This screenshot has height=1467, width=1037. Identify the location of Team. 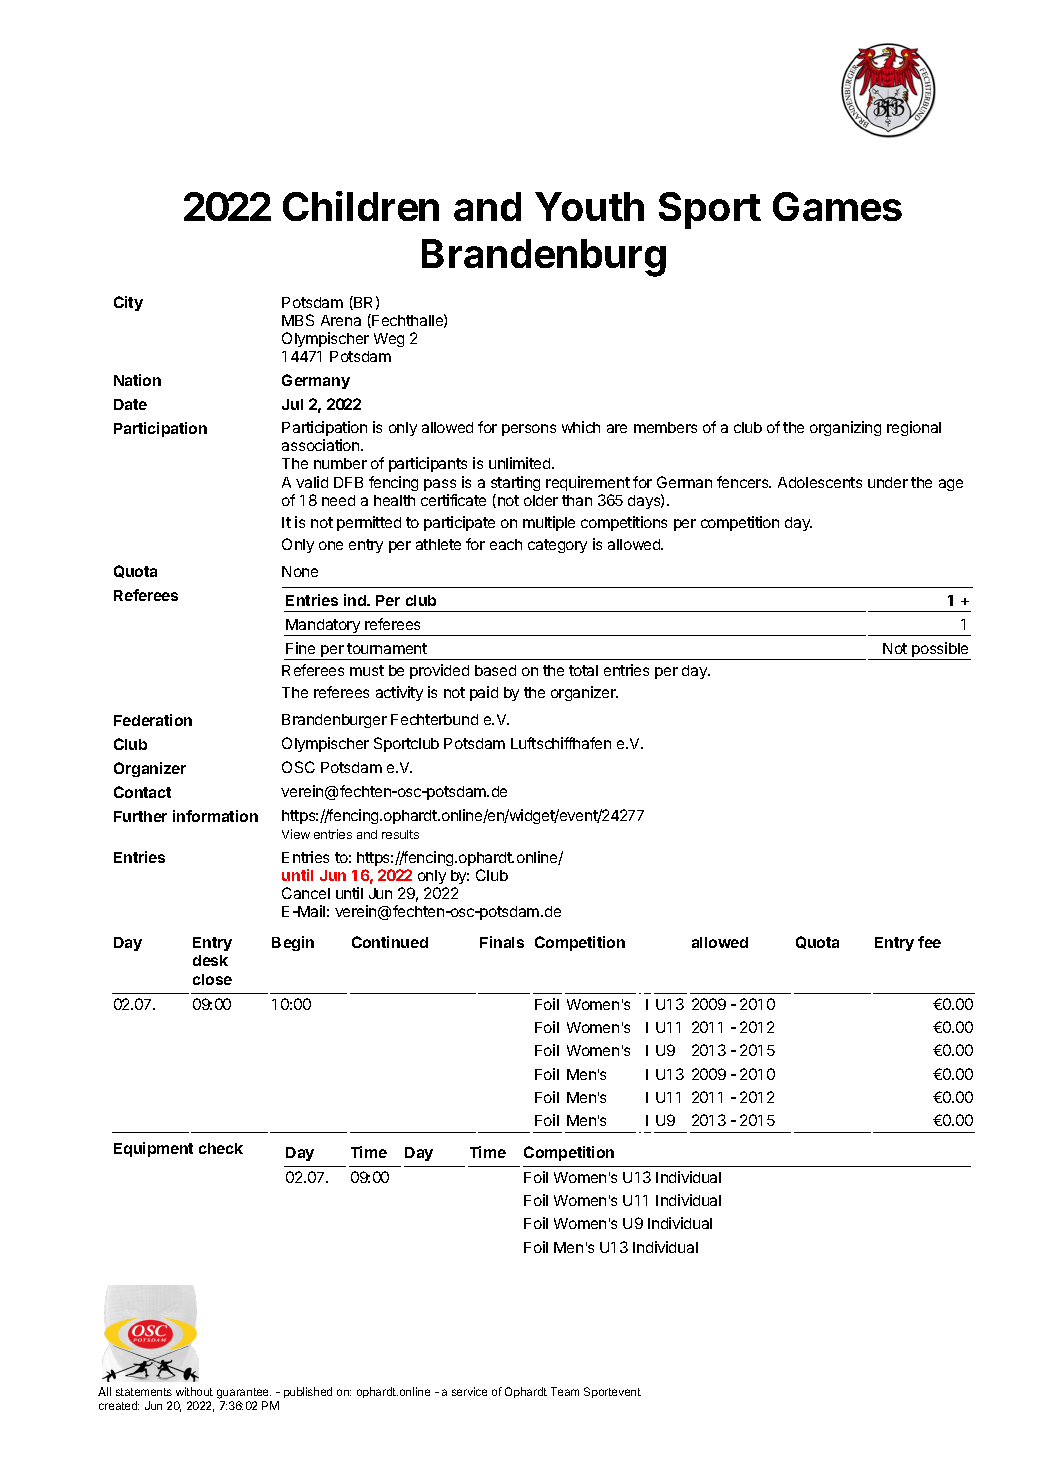
(565, 1391).
